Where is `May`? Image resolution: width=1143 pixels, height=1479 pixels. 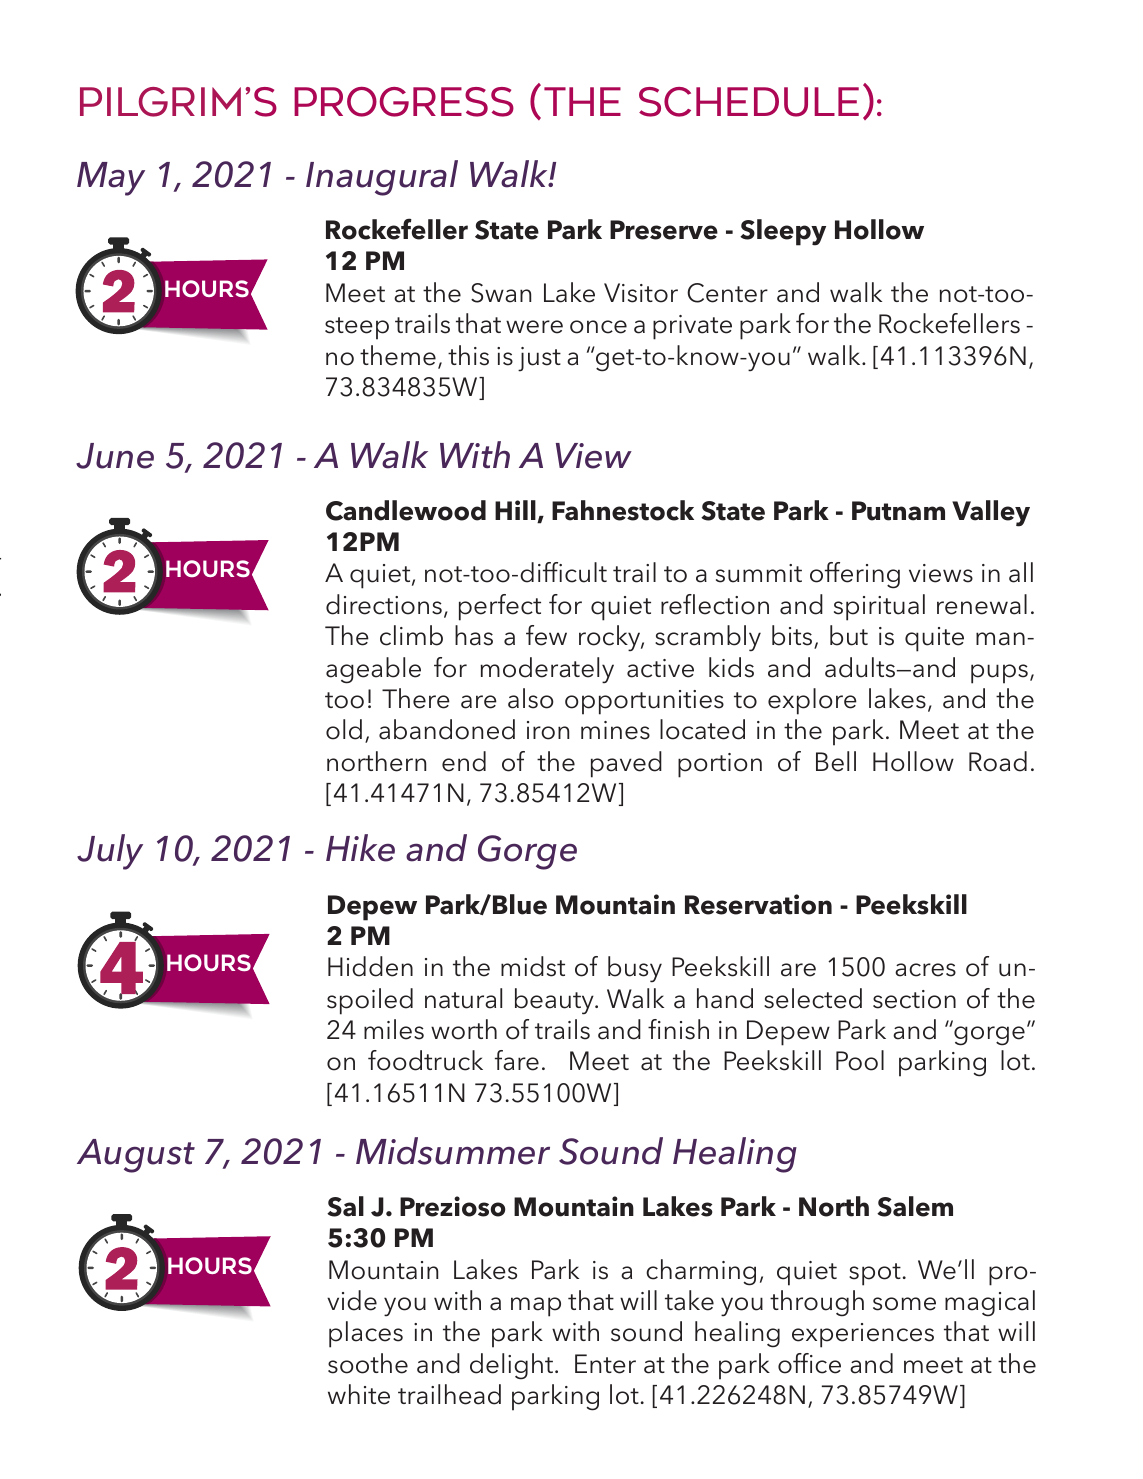 May is located at coordinates (111, 179).
